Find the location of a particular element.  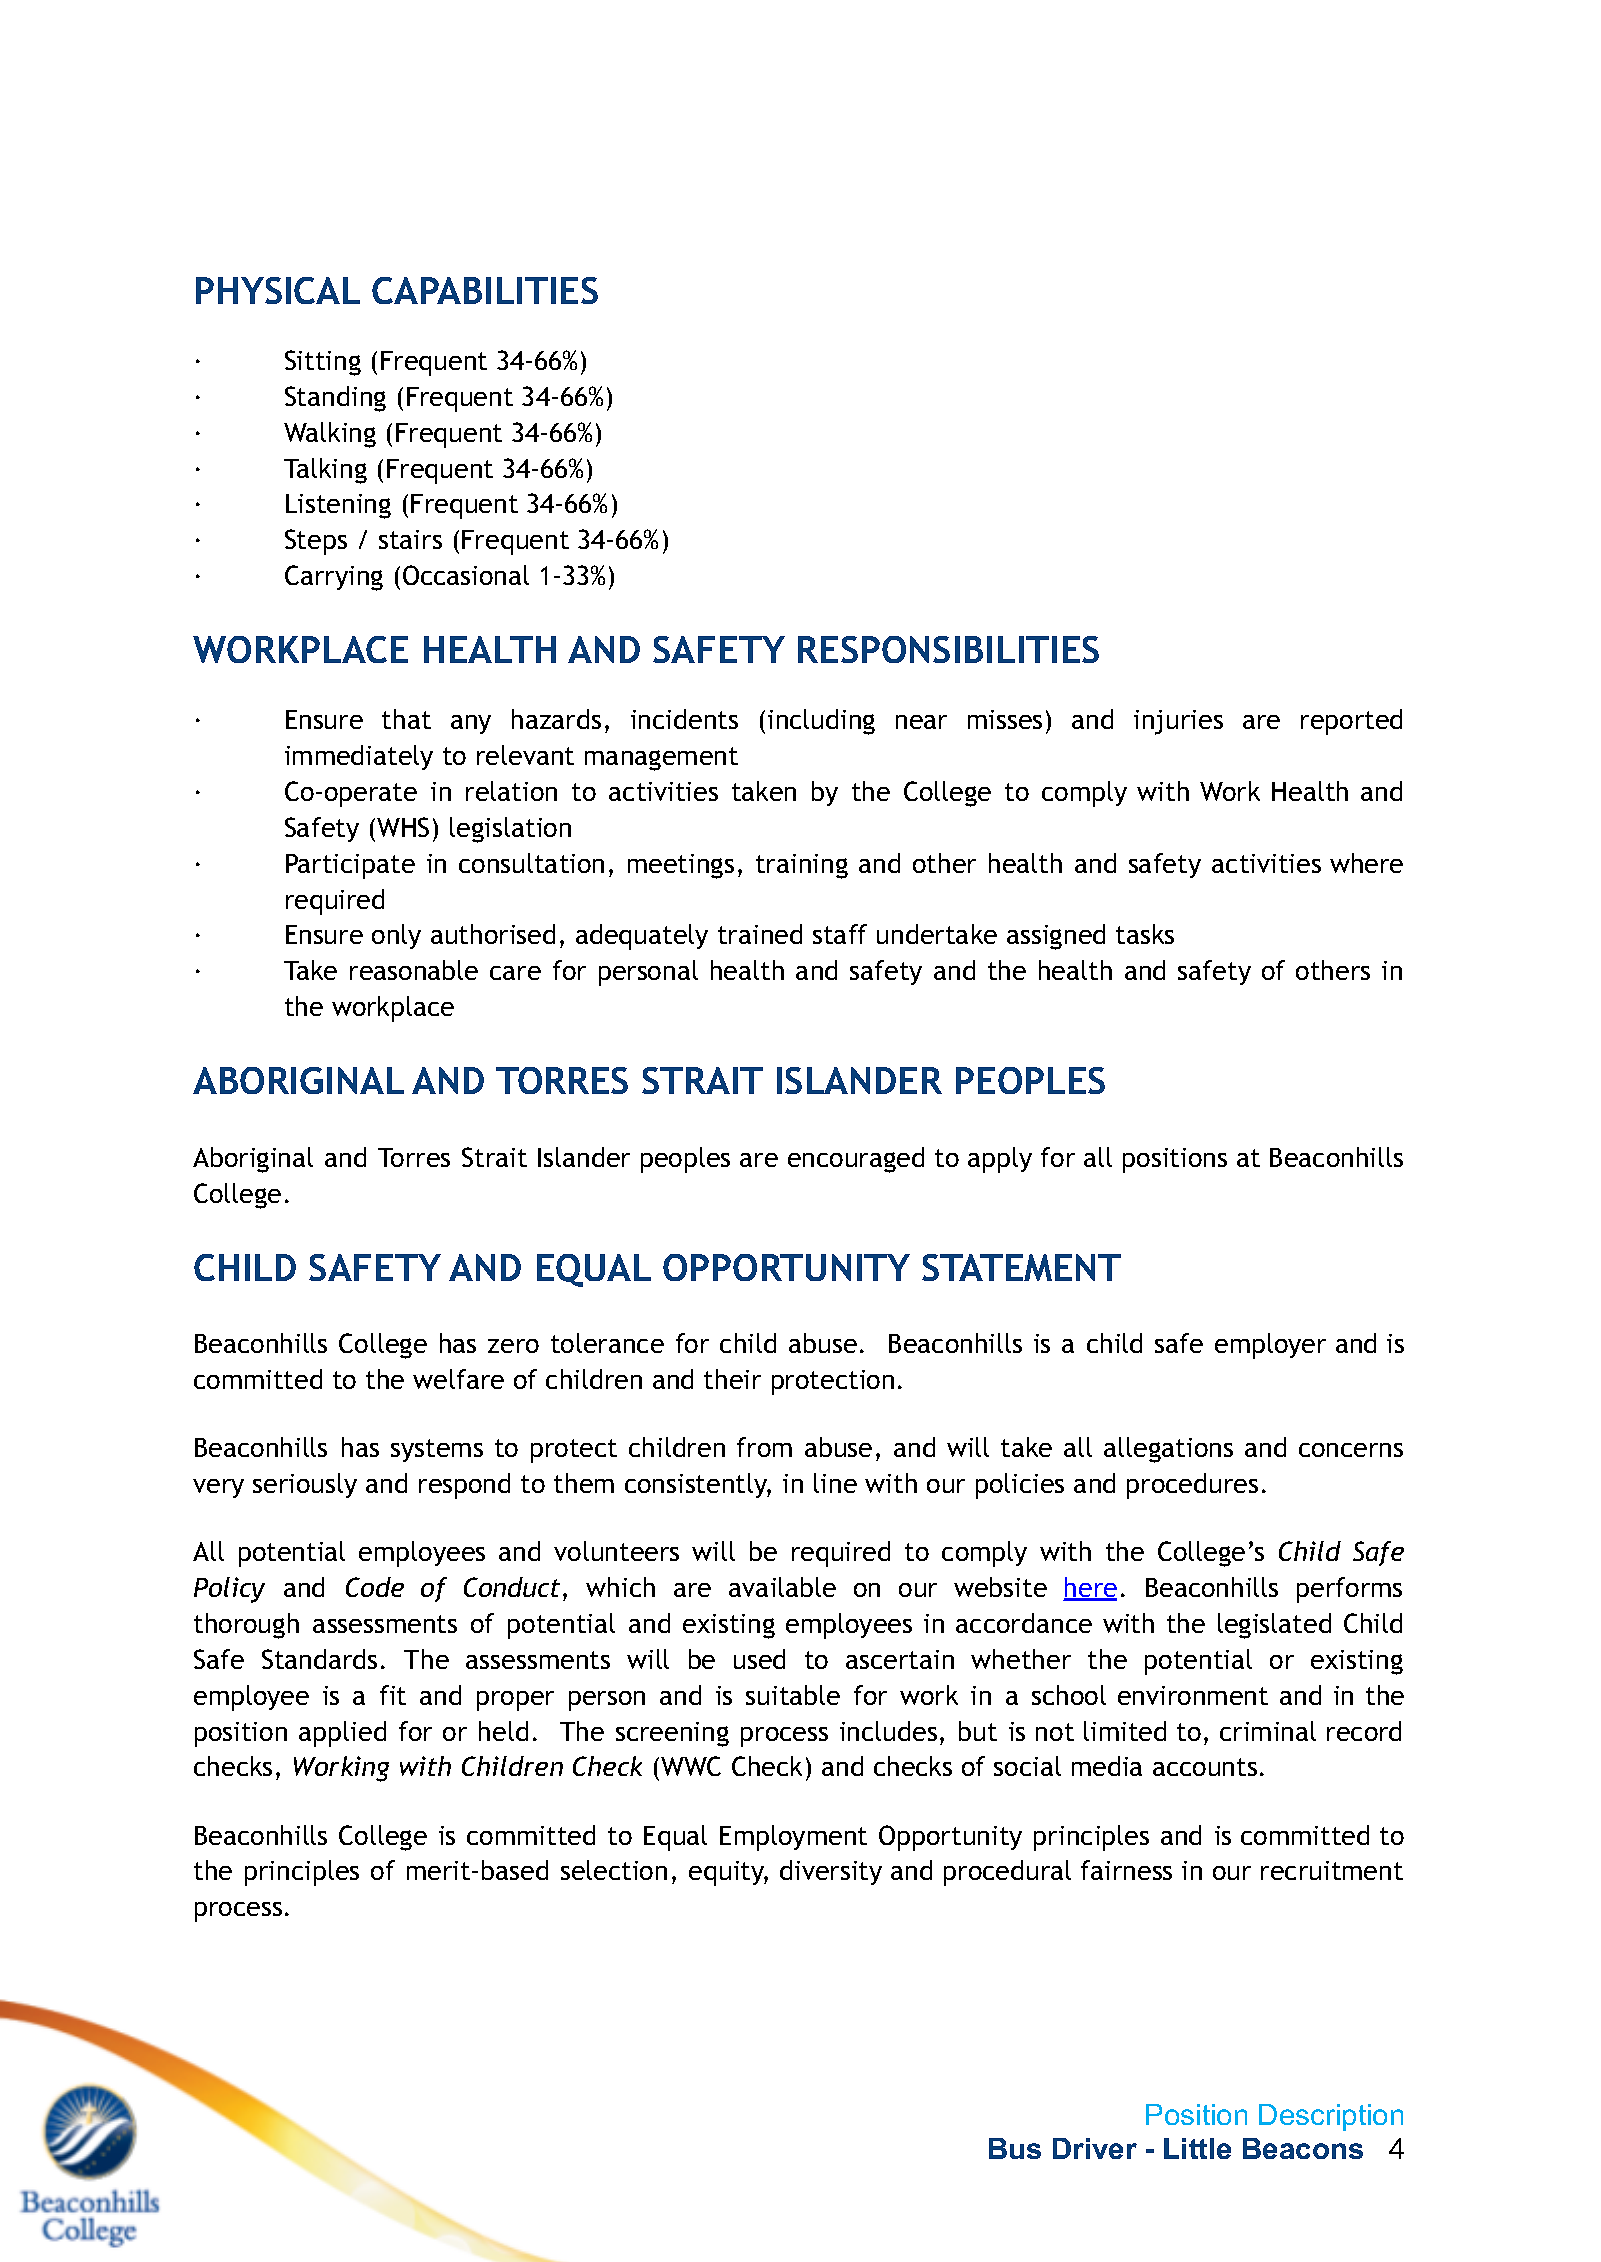

diversity is located at coordinates (831, 1872).
